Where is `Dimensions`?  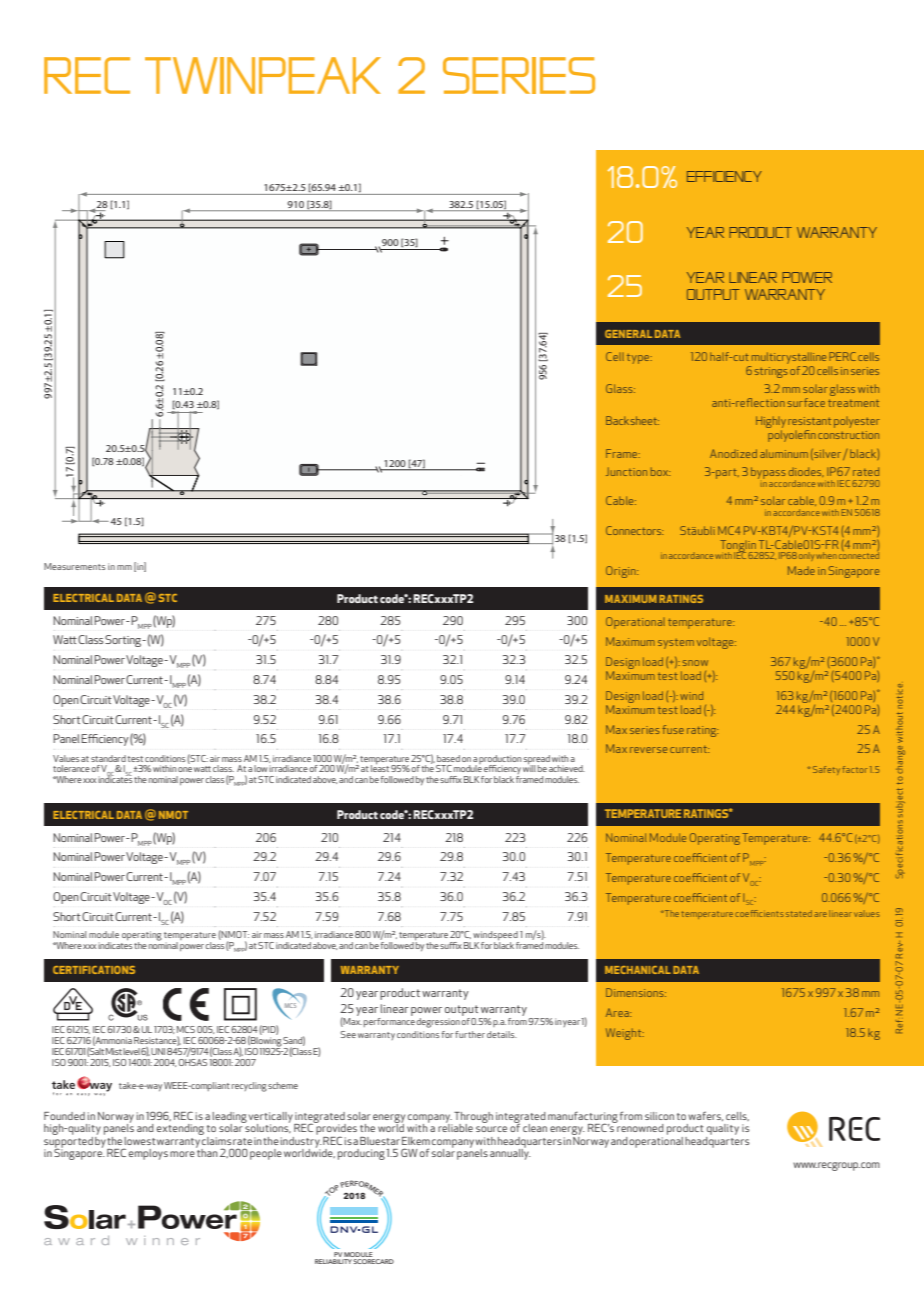
Dimensions is located at coordinates (636, 992).
